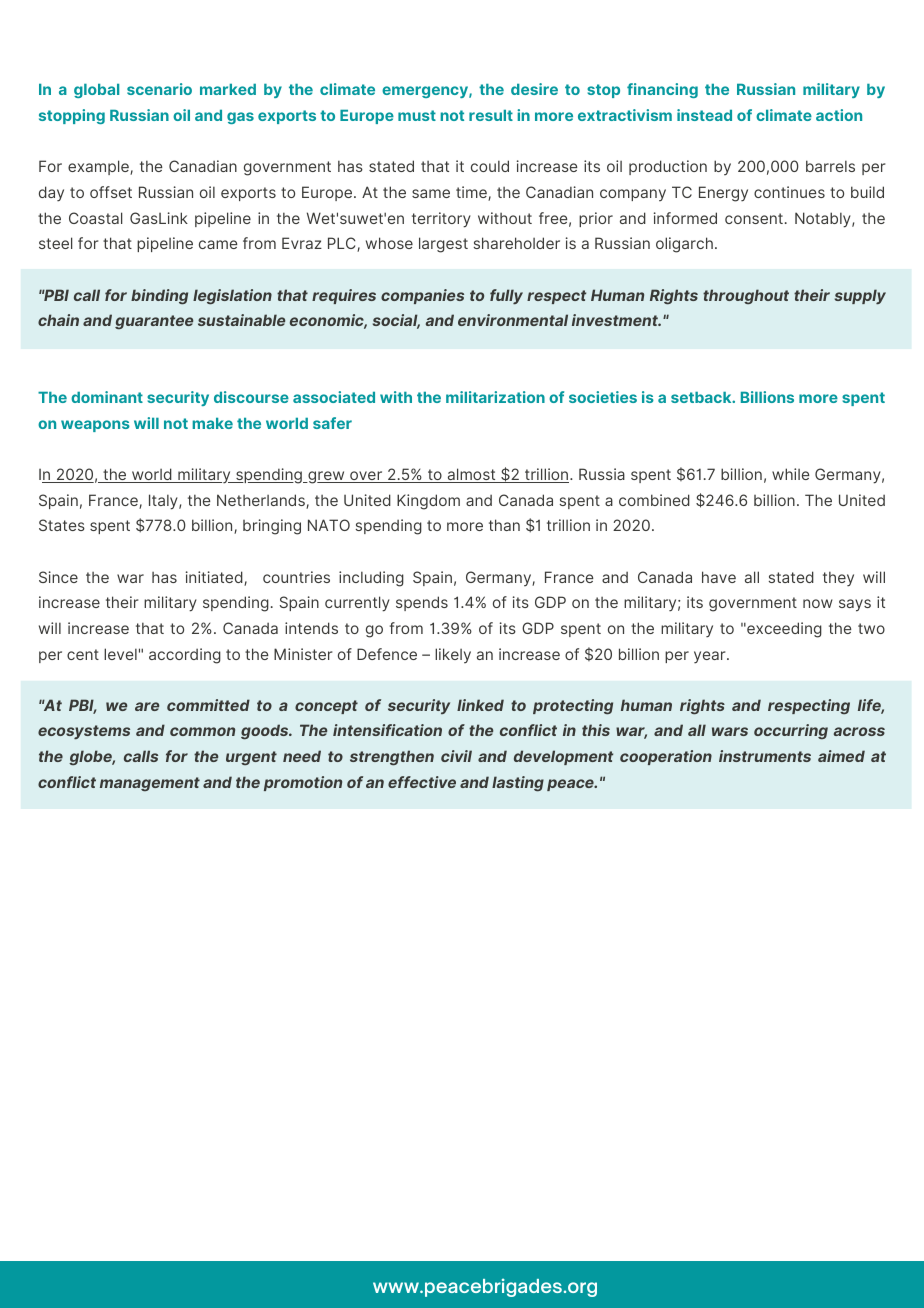  I want to click on scenario, so click(159, 89).
